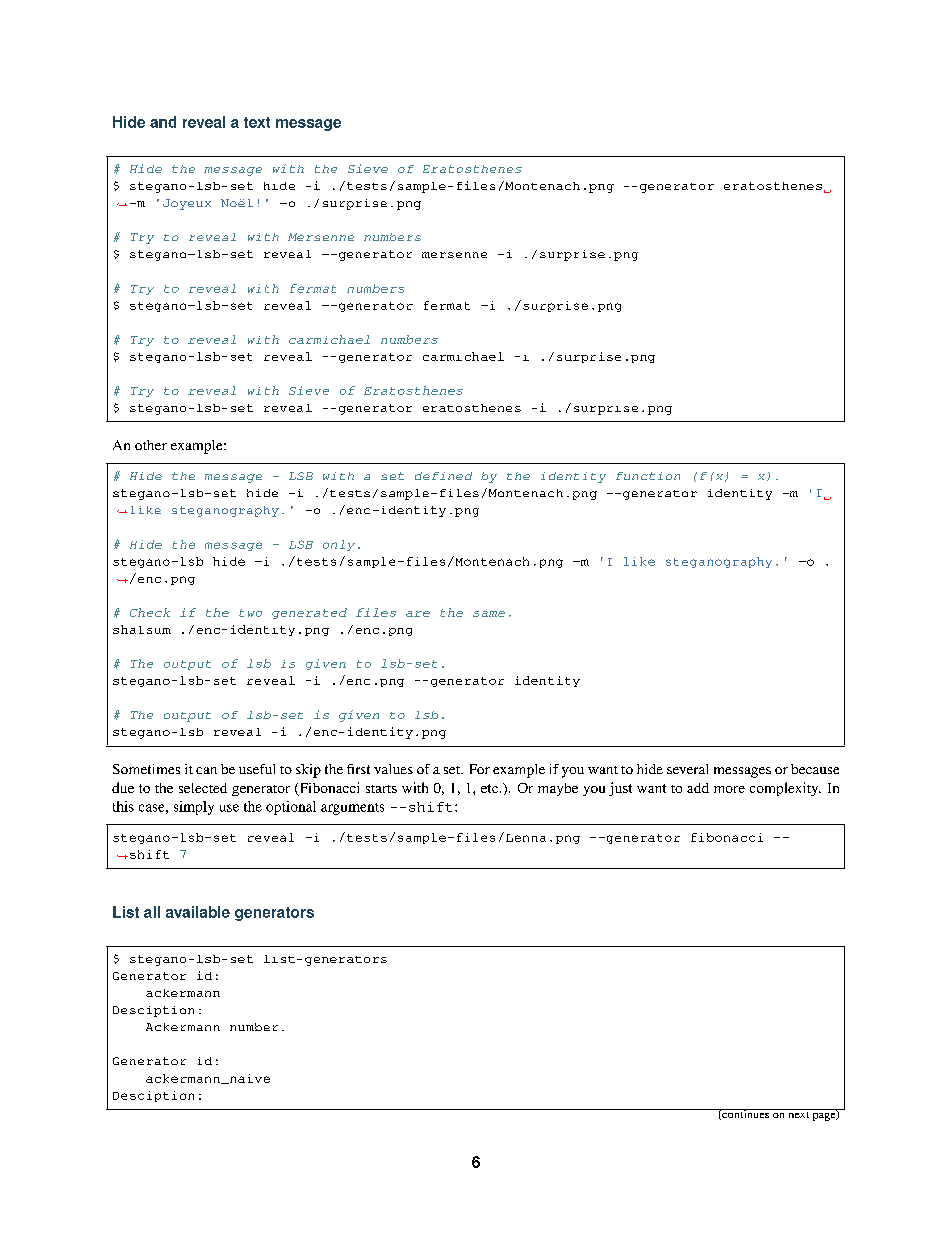 The width and height of the screenshot is (952, 1233). I want to click on and, so click(163, 122).
